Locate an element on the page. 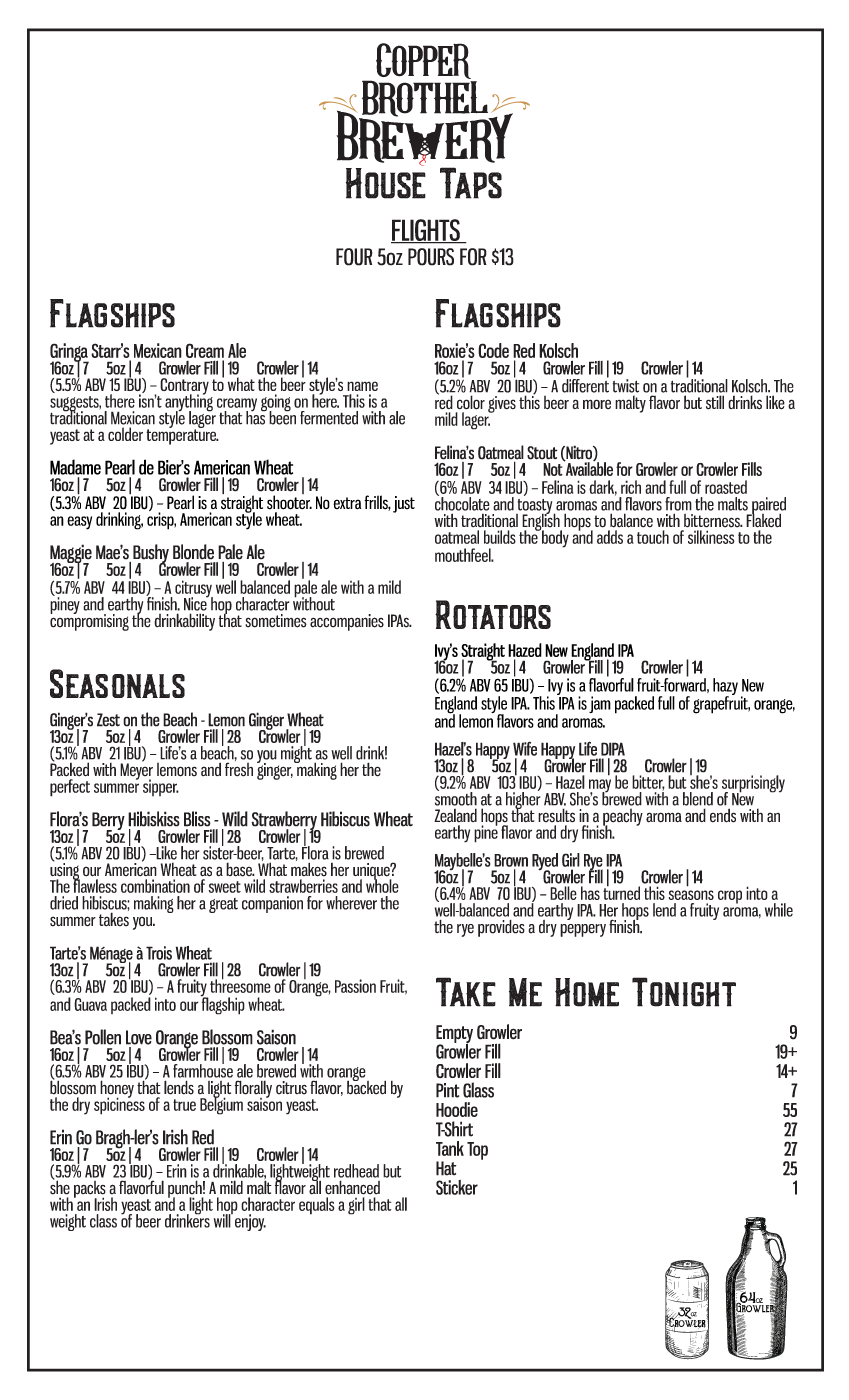 Image resolution: width=849 pixels, height=1400 pixels. Bushy is located at coordinates (151, 554).
